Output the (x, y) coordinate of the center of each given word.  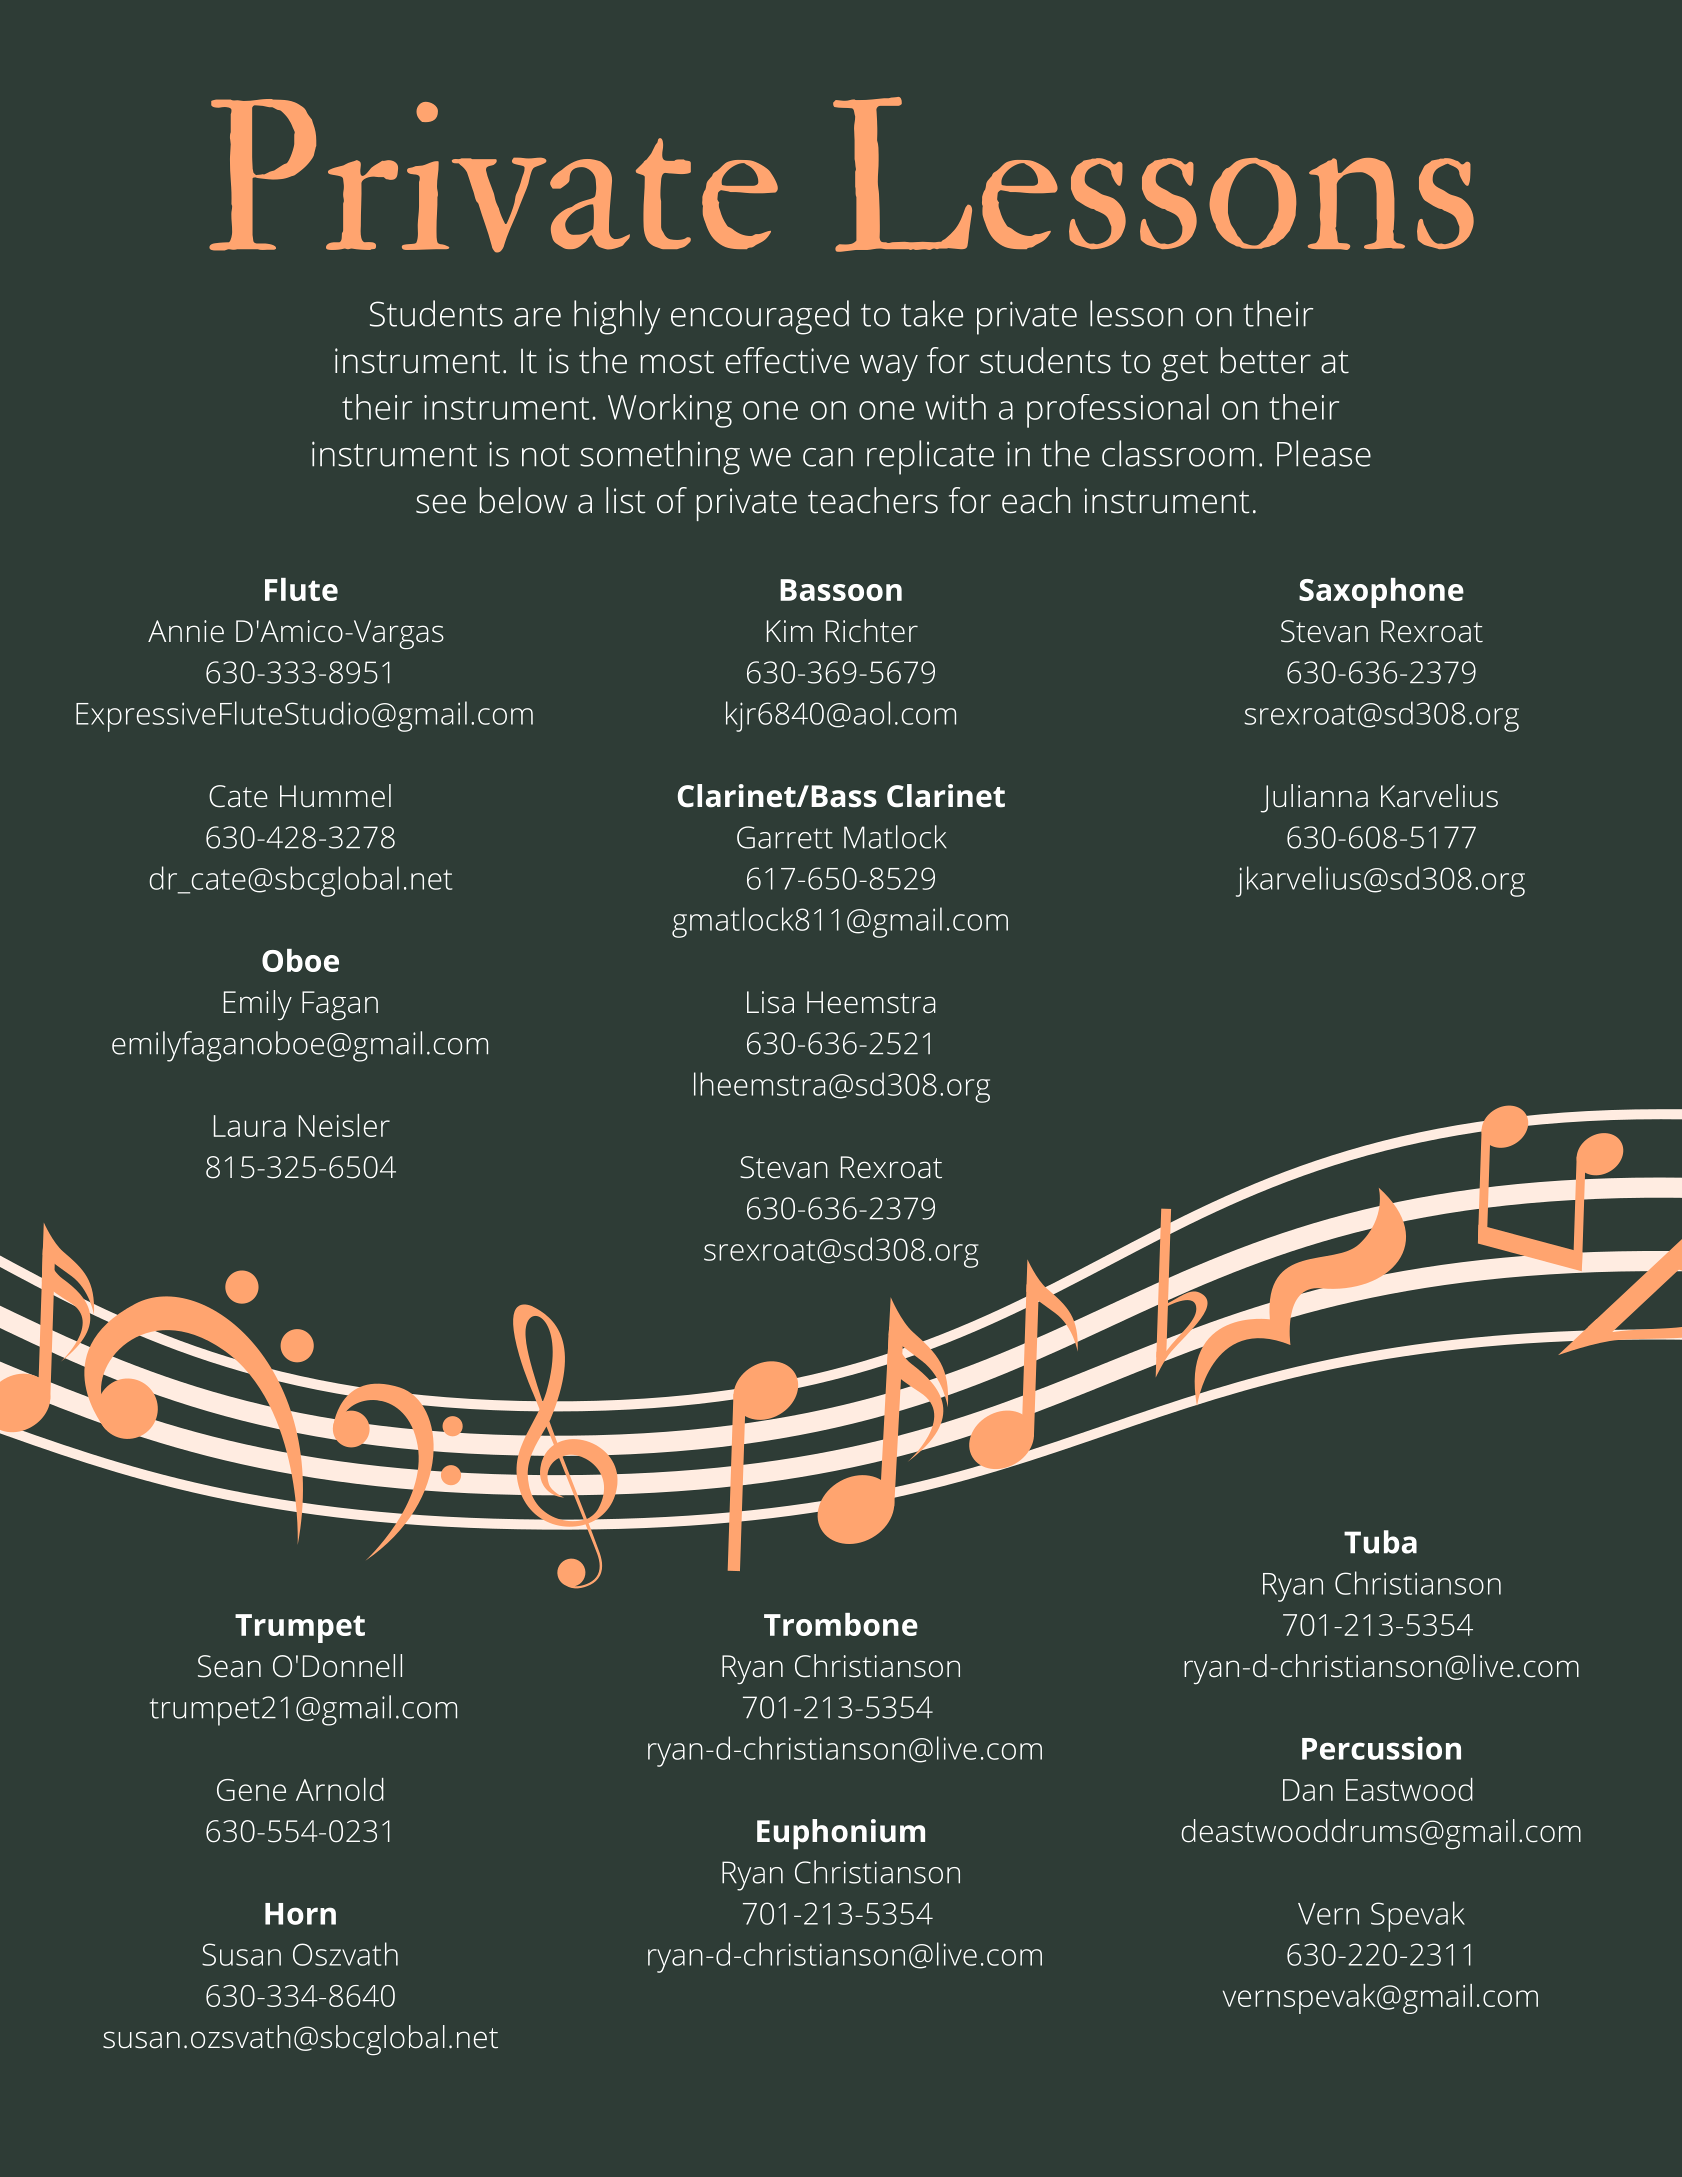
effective (787, 360)
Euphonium (841, 1834)
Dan (1308, 1790)
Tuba (1380, 1542)
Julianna (1314, 798)
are (537, 317)
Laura (250, 1126)
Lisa (770, 1002)
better (1266, 360)
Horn (300, 1914)
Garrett (785, 837)
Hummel (335, 796)
